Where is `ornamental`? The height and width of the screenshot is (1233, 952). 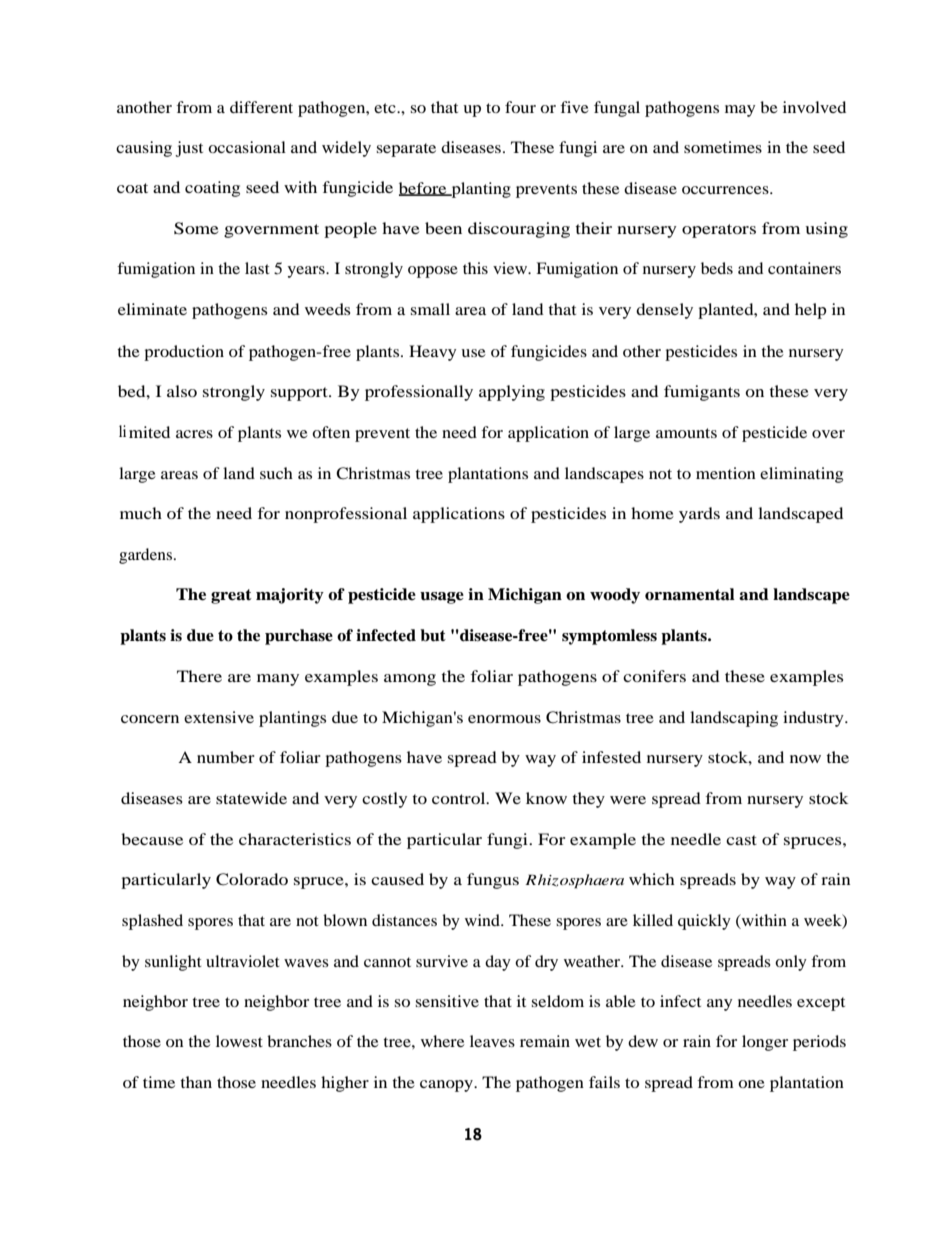
ornamental is located at coordinates (690, 594).
